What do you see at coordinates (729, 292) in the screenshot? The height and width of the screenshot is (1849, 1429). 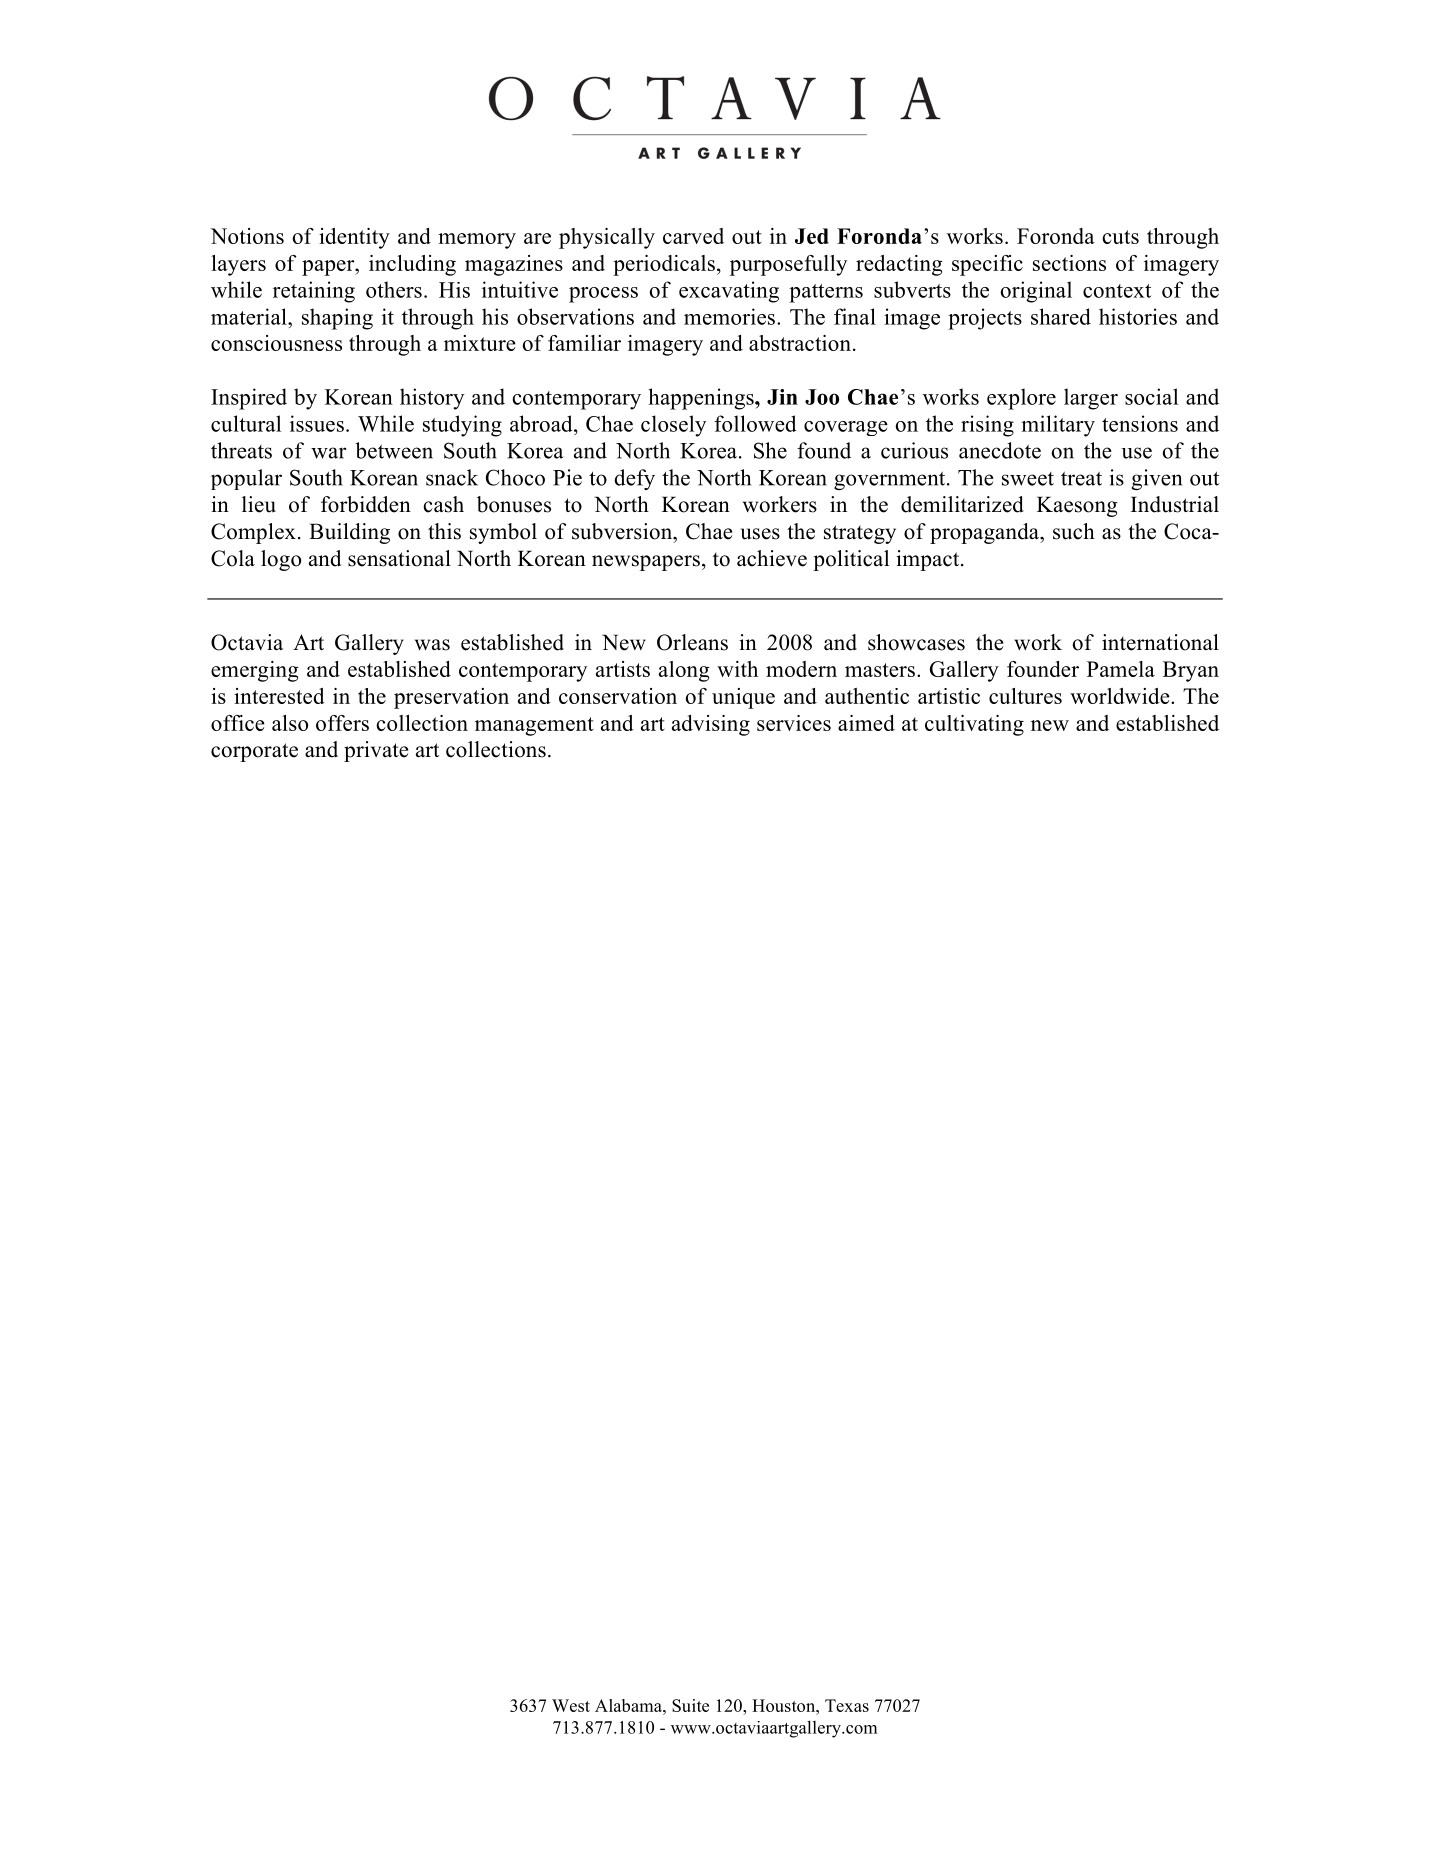 I see `excavating` at bounding box center [729, 292].
